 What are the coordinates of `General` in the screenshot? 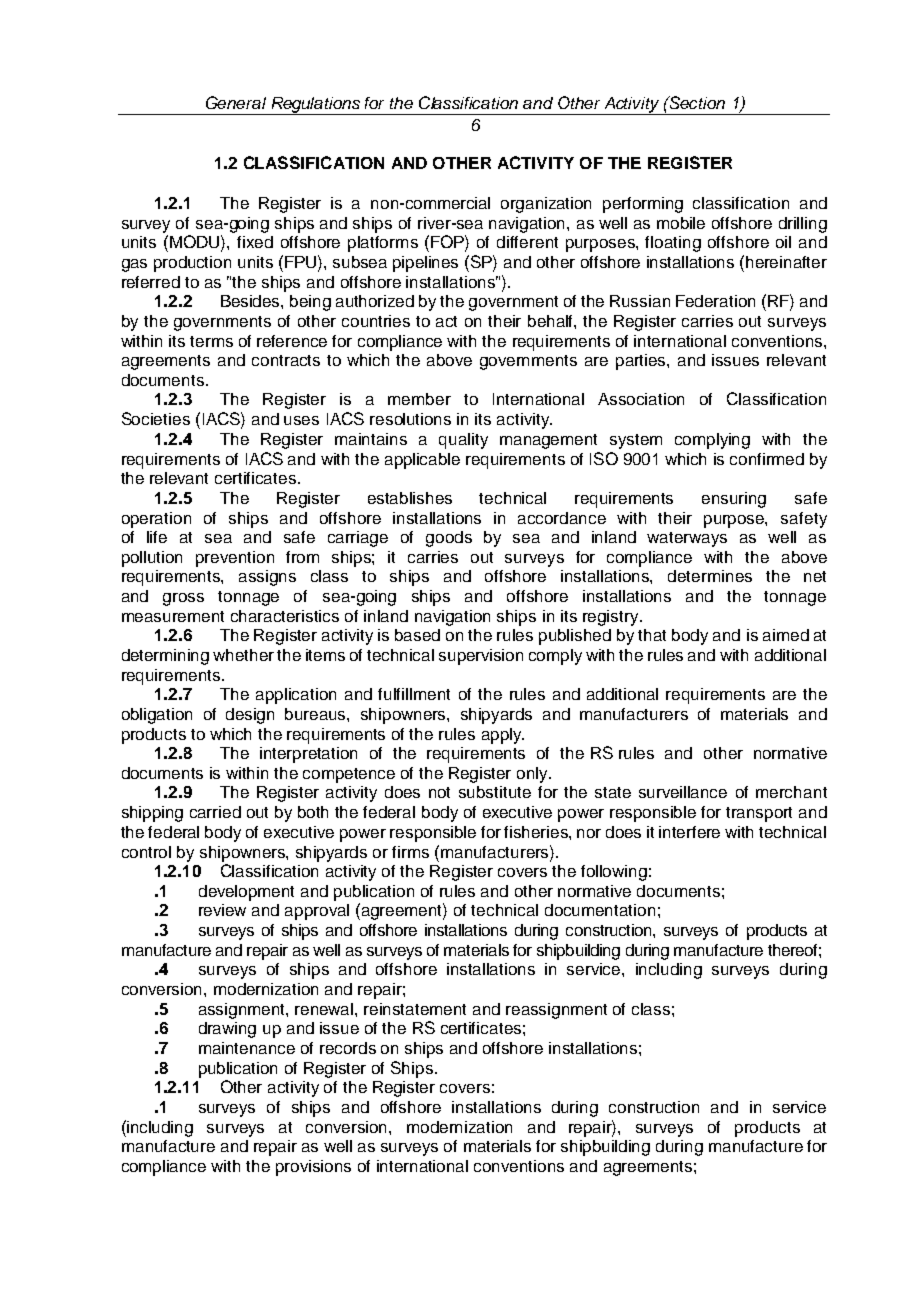 It's located at (236, 102).
